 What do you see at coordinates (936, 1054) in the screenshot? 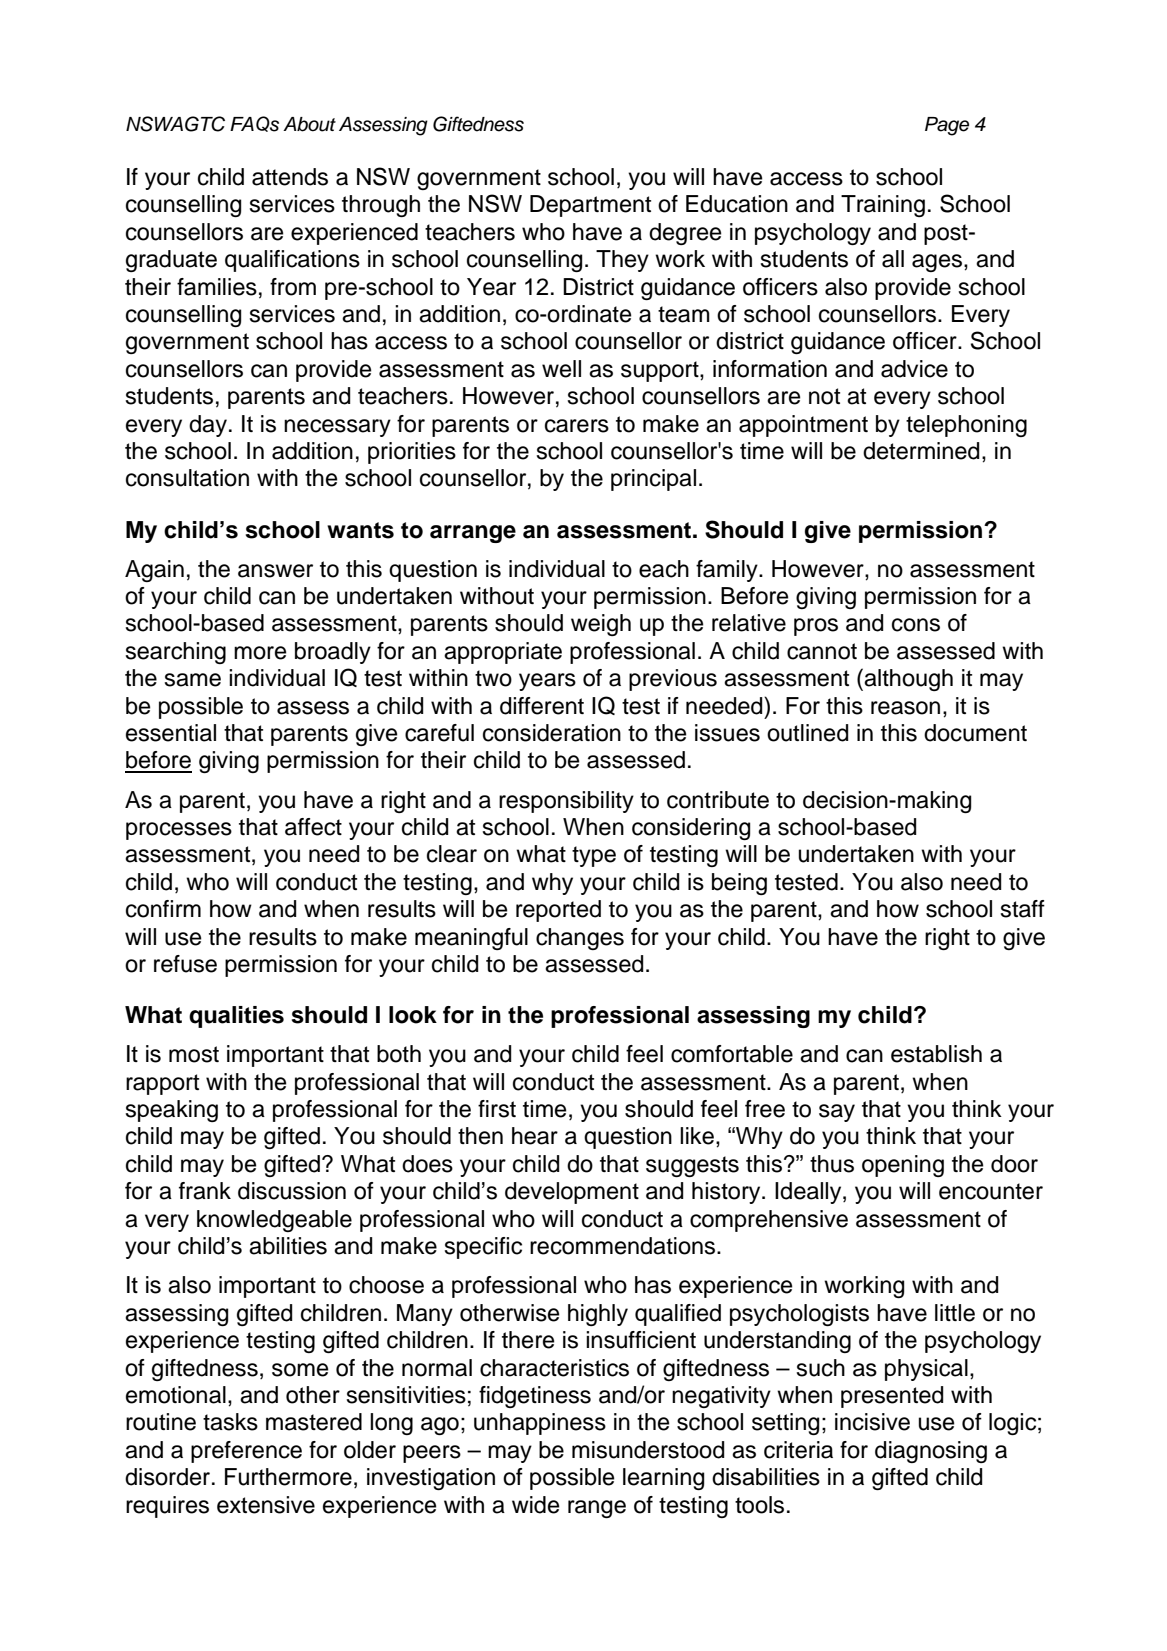
I see `establish` at bounding box center [936, 1054].
